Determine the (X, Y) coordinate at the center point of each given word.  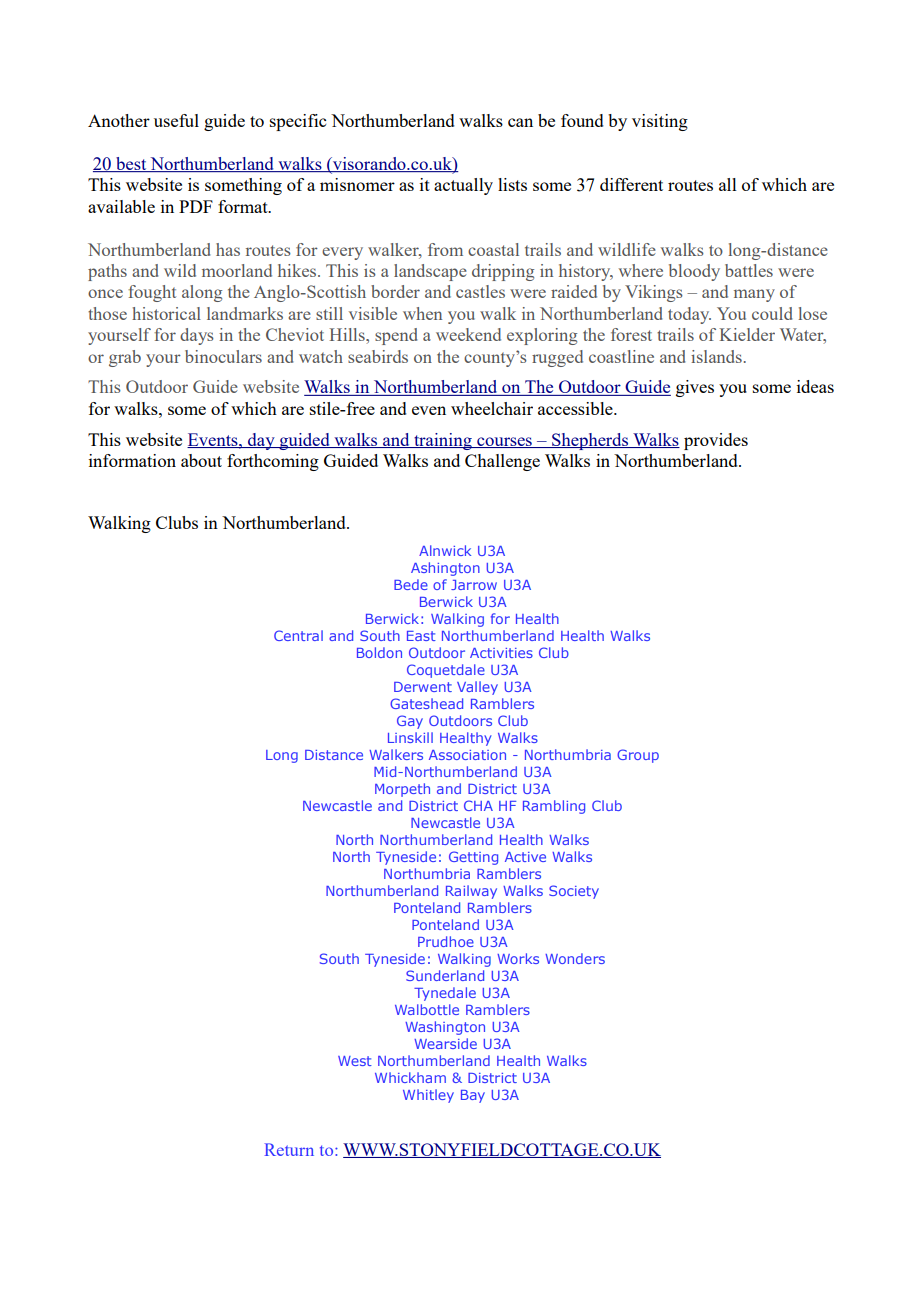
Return (289, 1149)
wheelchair (492, 408)
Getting (473, 858)
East (421, 636)
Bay (473, 1096)
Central (298, 635)
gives (695, 388)
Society (574, 892)
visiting (660, 122)
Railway (471, 892)
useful (176, 120)
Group (638, 756)
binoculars (223, 356)
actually (463, 186)
